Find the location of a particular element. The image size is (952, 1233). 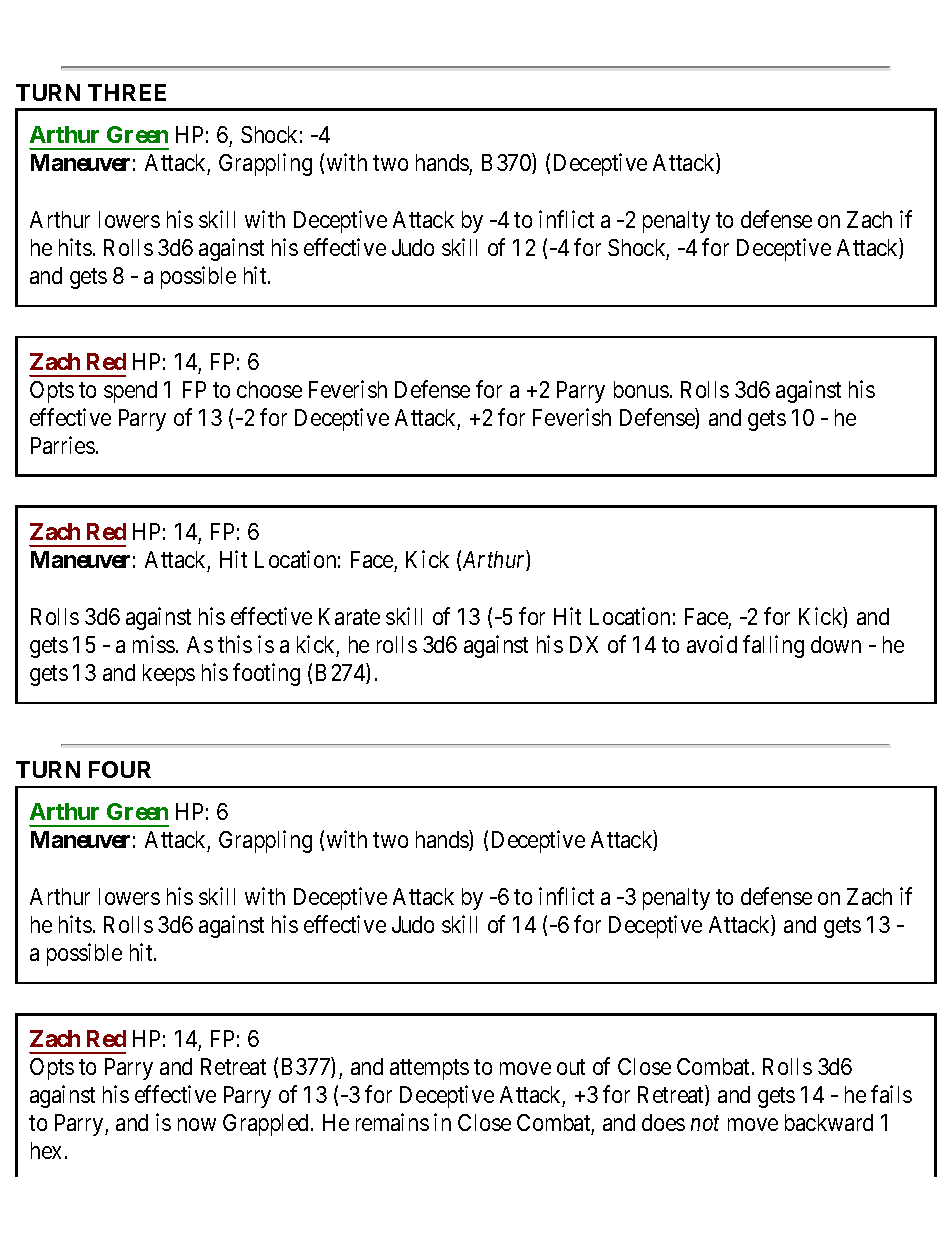

down is located at coordinates (836, 644).
